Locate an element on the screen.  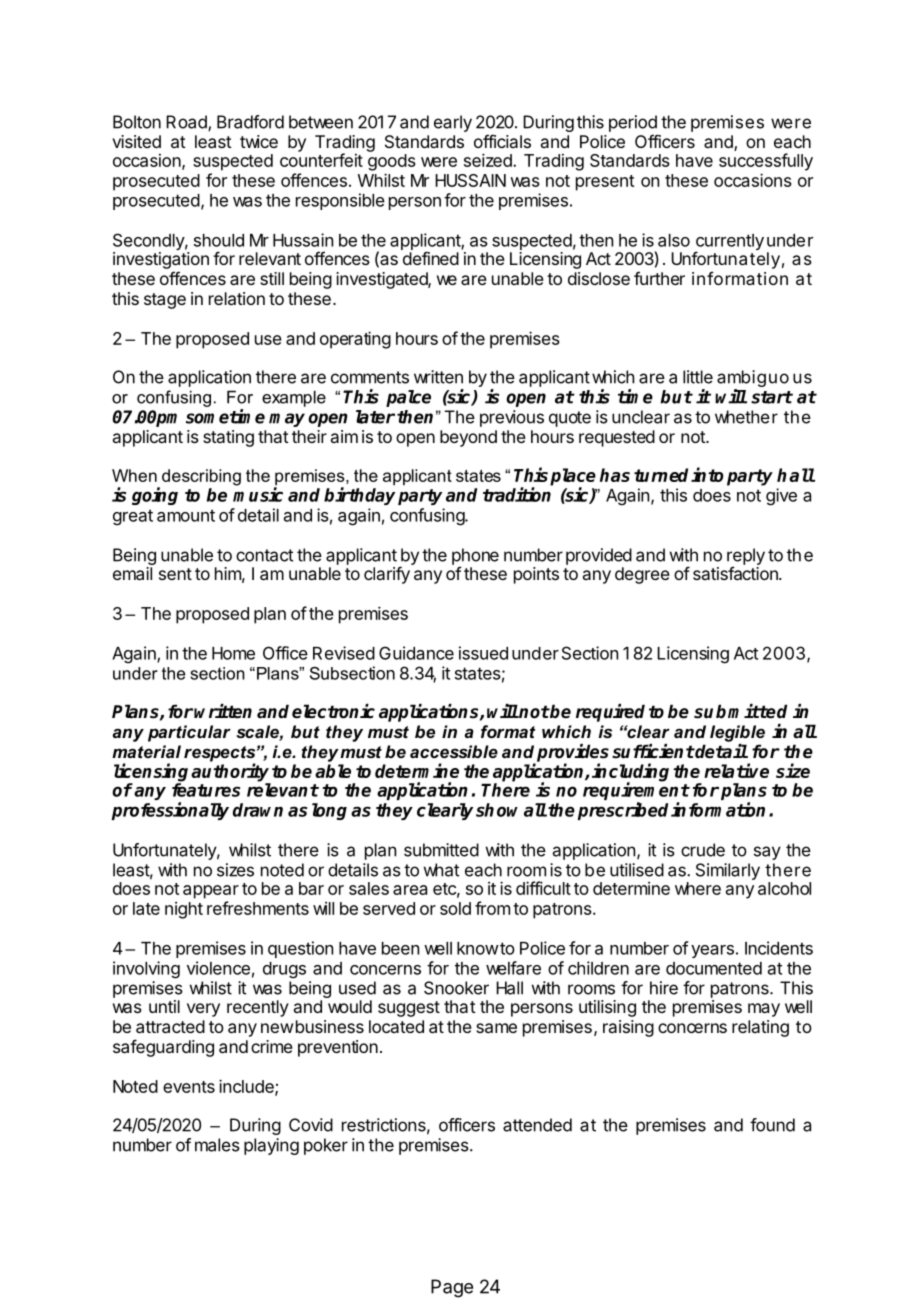
seized is located at coordinates (489, 160).
